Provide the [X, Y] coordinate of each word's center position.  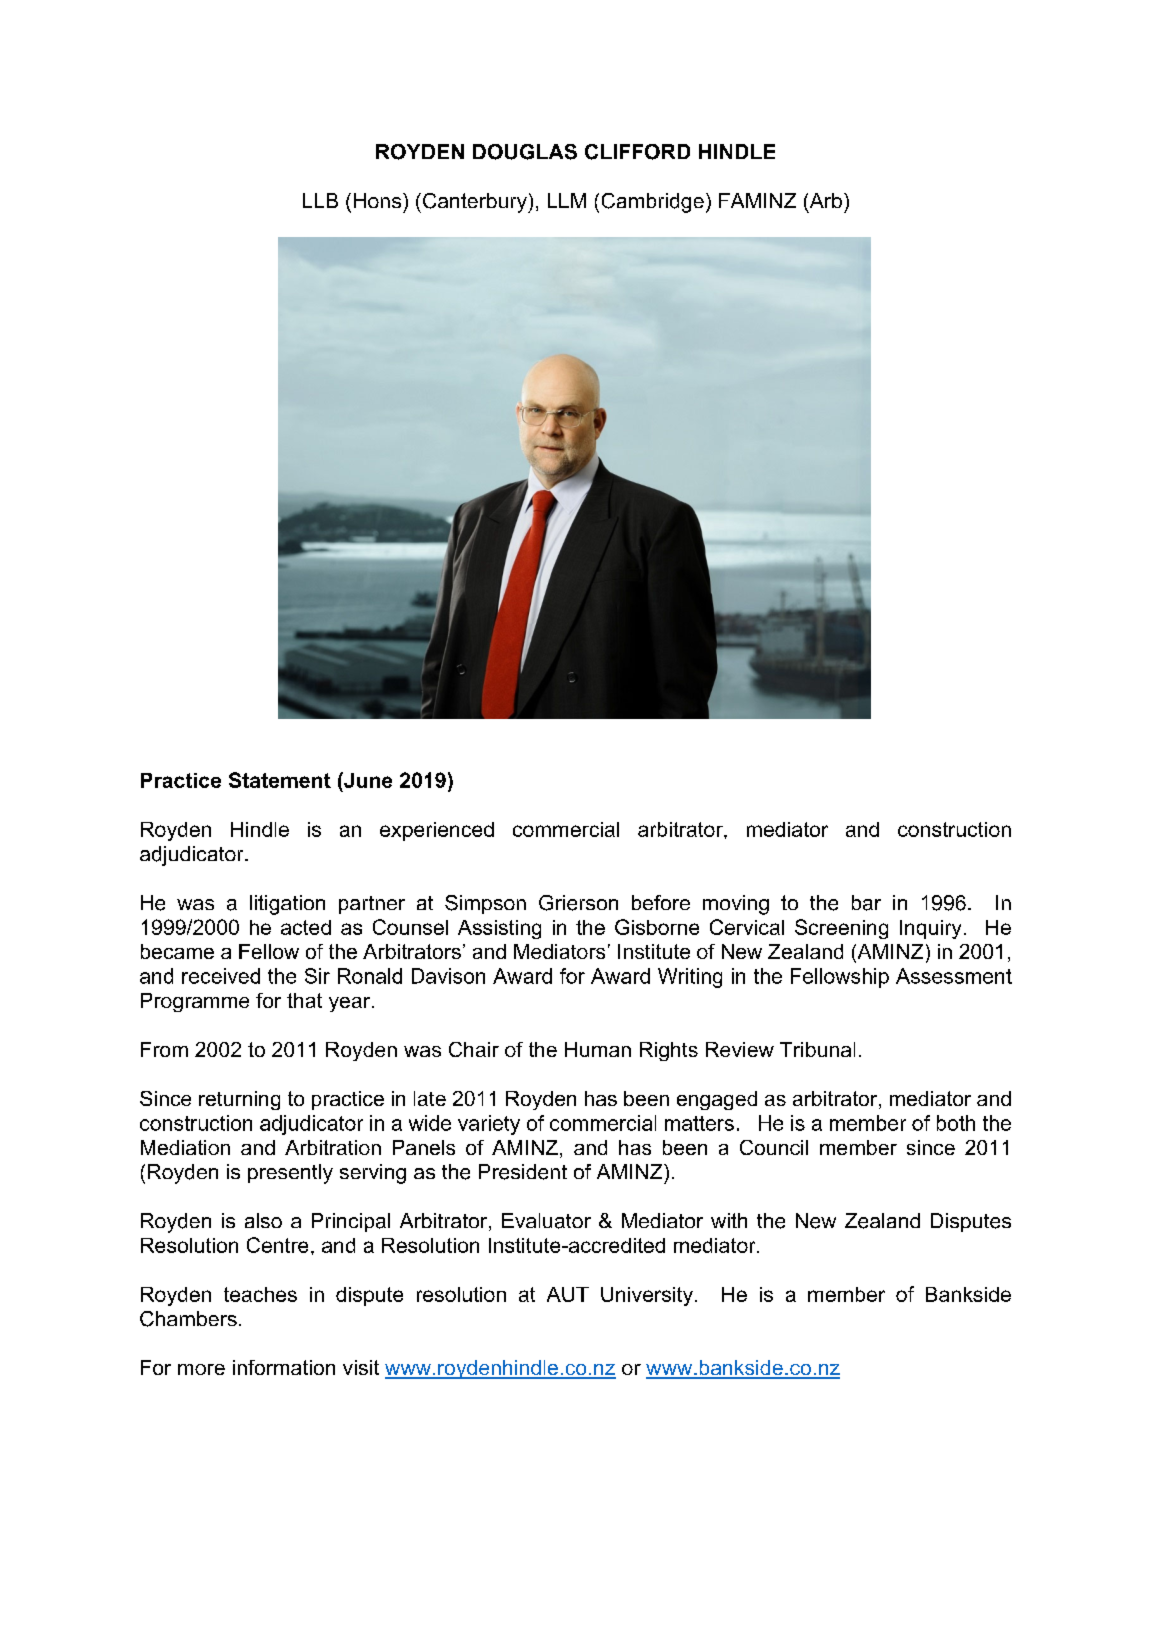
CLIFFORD [637, 152]
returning [239, 1100]
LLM [567, 200]
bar [866, 903]
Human [598, 1049]
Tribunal [817, 1049]
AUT [568, 1294]
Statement [280, 780]
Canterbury [474, 203]
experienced [437, 831]
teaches [260, 1294]
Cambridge [653, 203]
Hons [377, 200]
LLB [320, 200]
